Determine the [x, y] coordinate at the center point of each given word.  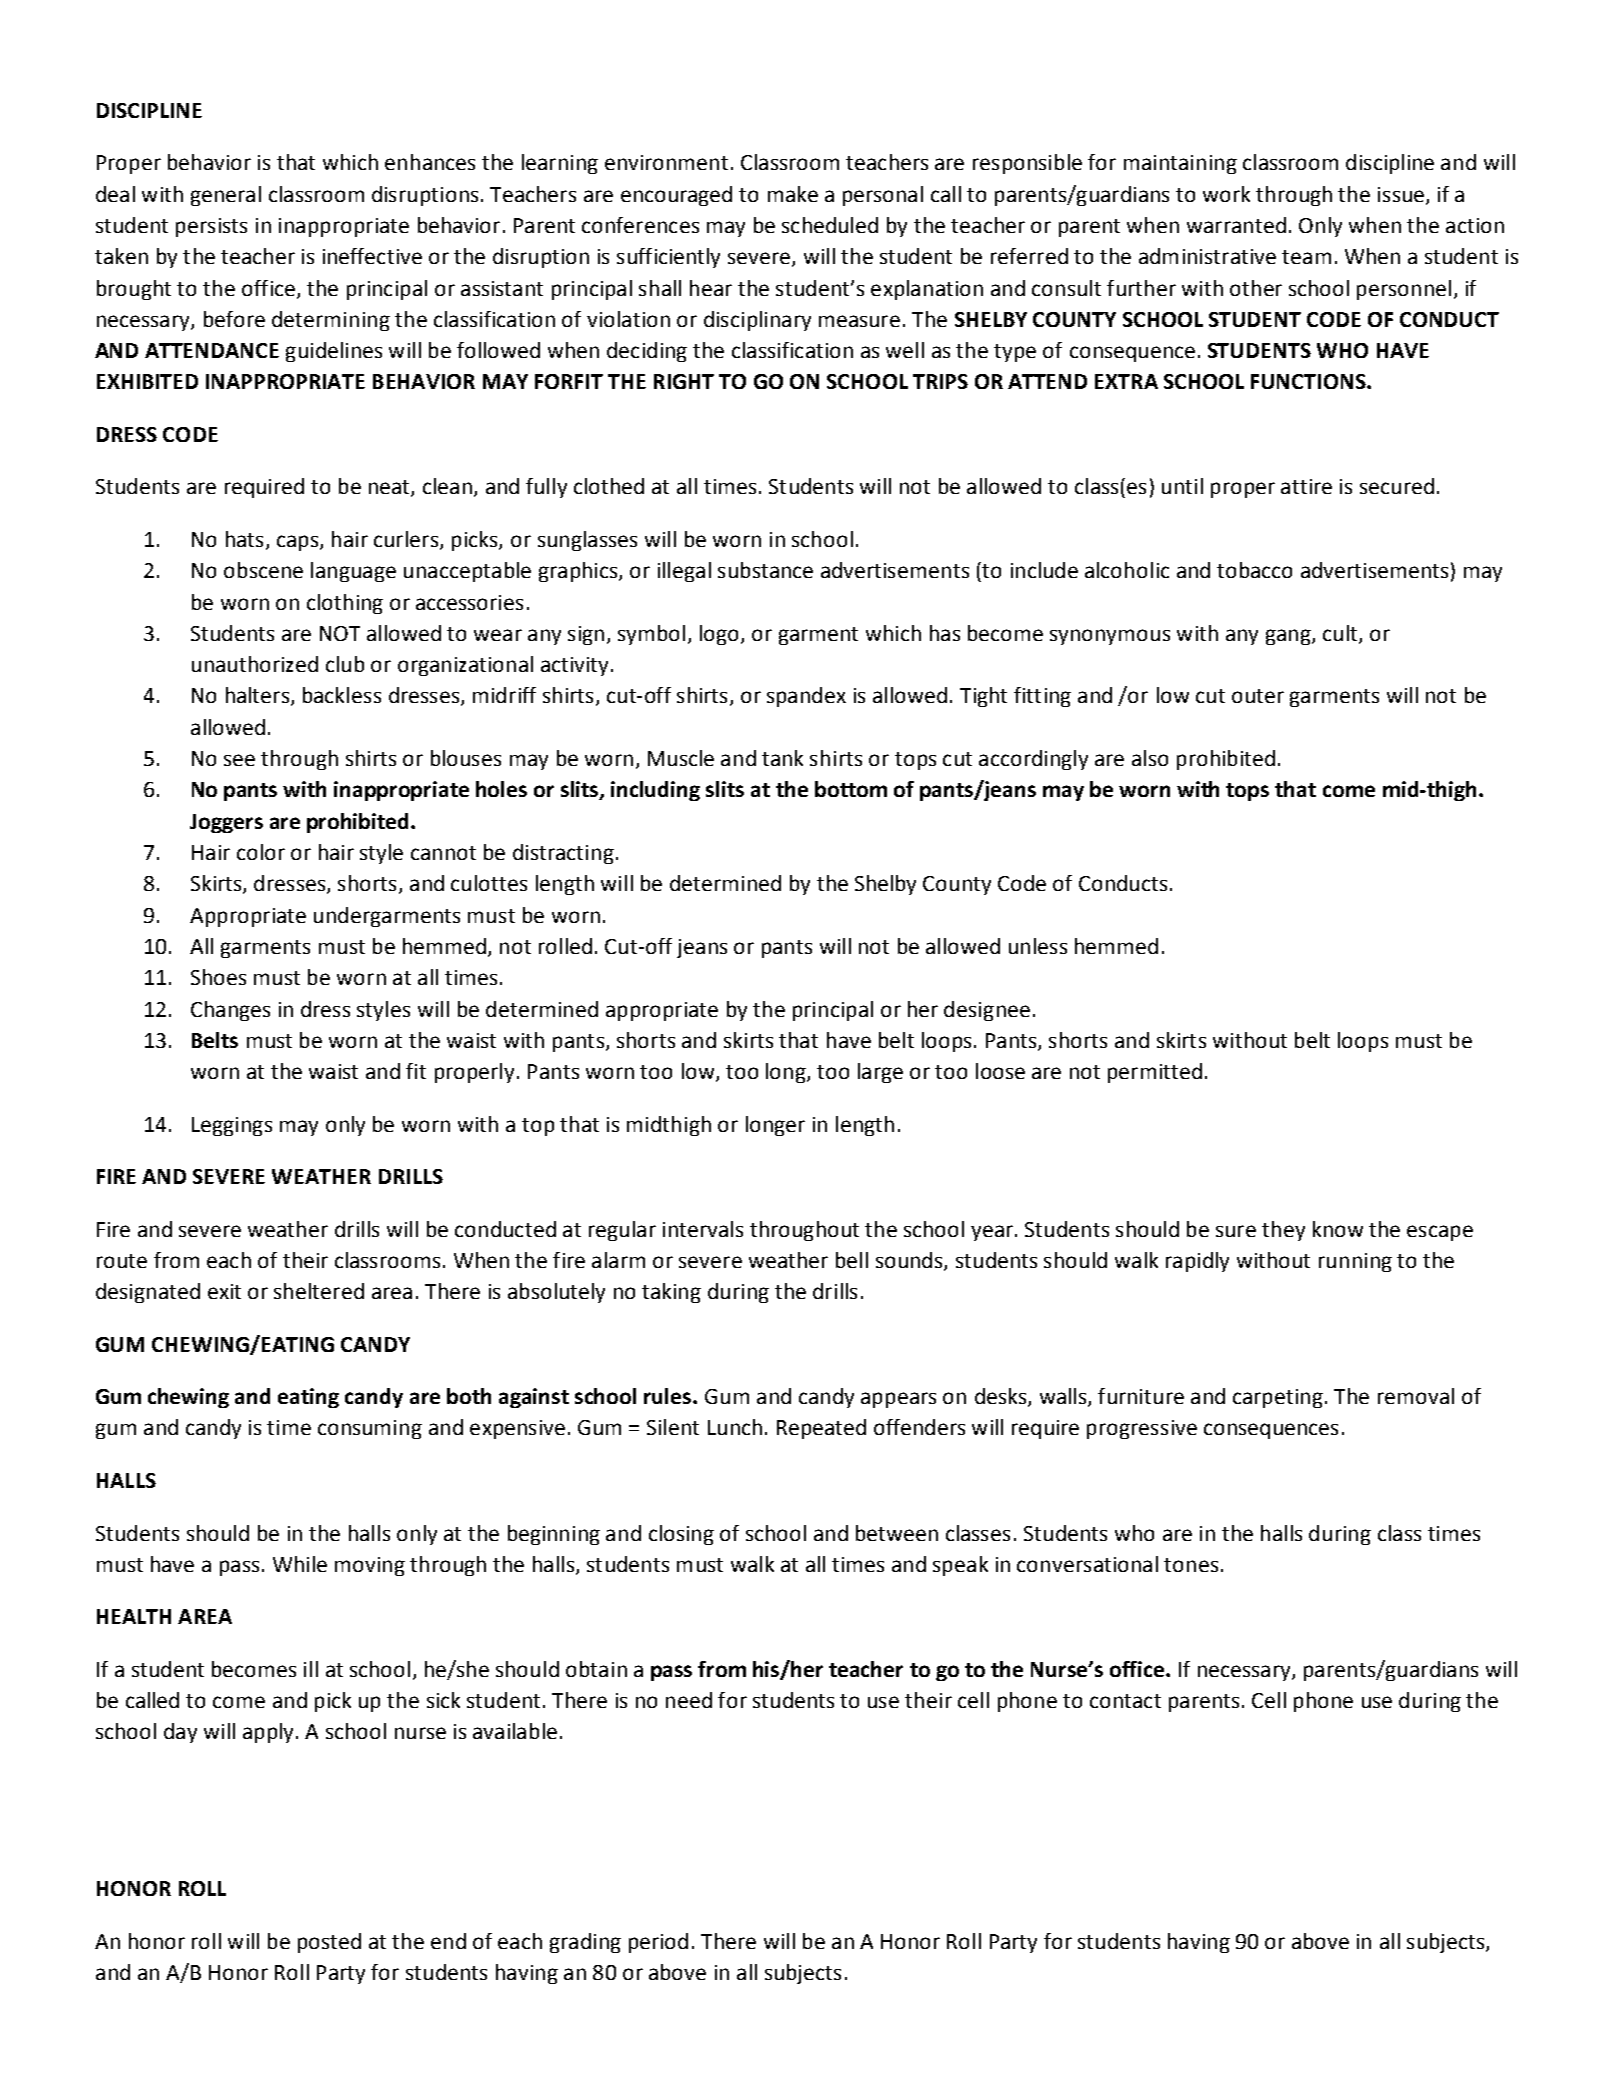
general [226, 196]
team [1306, 257]
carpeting [1278, 1398]
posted [329, 1943]
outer [1258, 696]
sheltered [319, 1291]
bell [852, 1260]
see [239, 760]
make [793, 194]
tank [782, 758]
